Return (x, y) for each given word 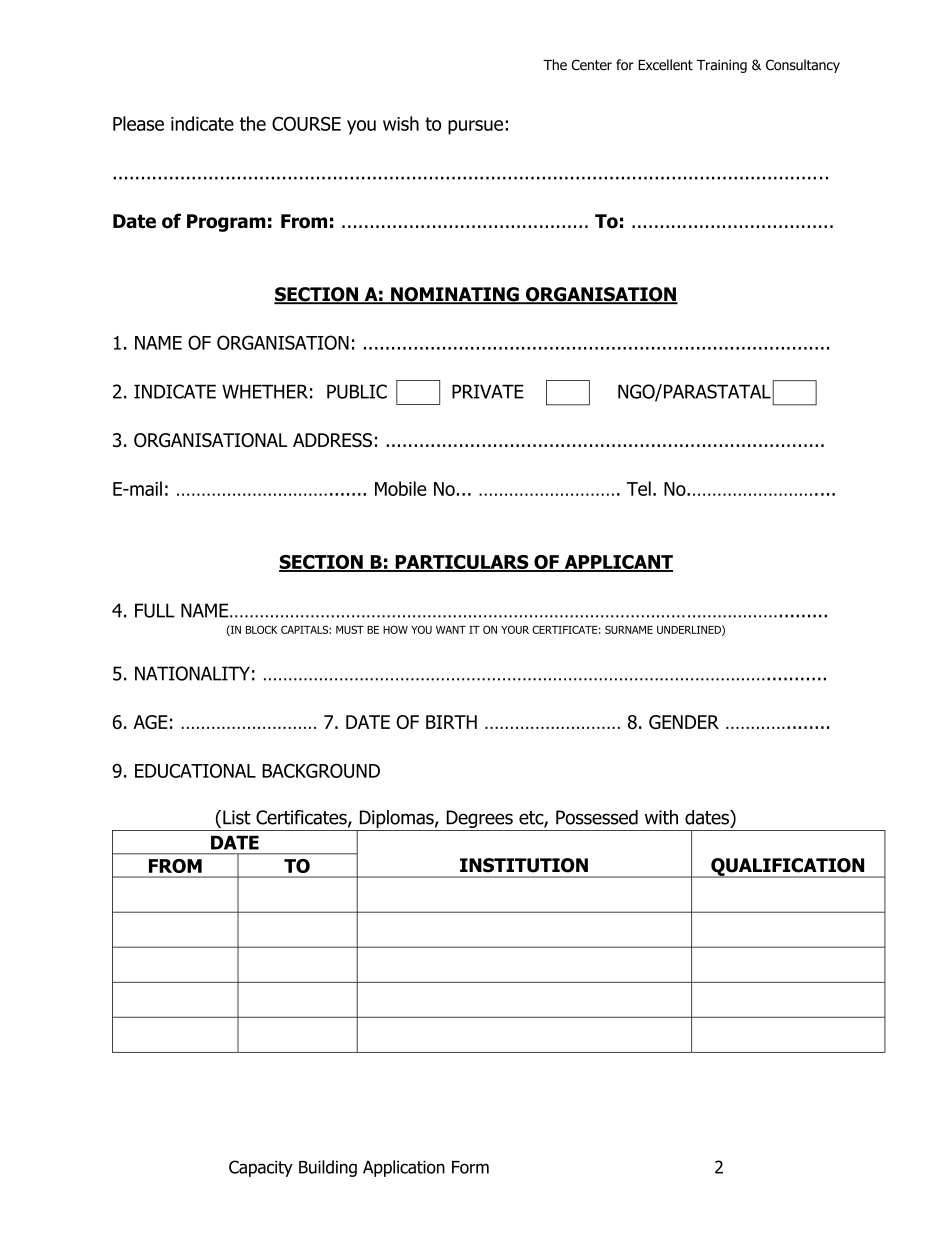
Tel (639, 488)
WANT (451, 630)
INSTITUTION (524, 865)
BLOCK (261, 629)
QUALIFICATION (788, 868)
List (237, 817)
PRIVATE (488, 391)
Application (404, 1168)
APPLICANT (617, 563)
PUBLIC (357, 391)
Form (470, 1167)
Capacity (261, 1168)
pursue (475, 127)
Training (722, 66)
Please (138, 123)
